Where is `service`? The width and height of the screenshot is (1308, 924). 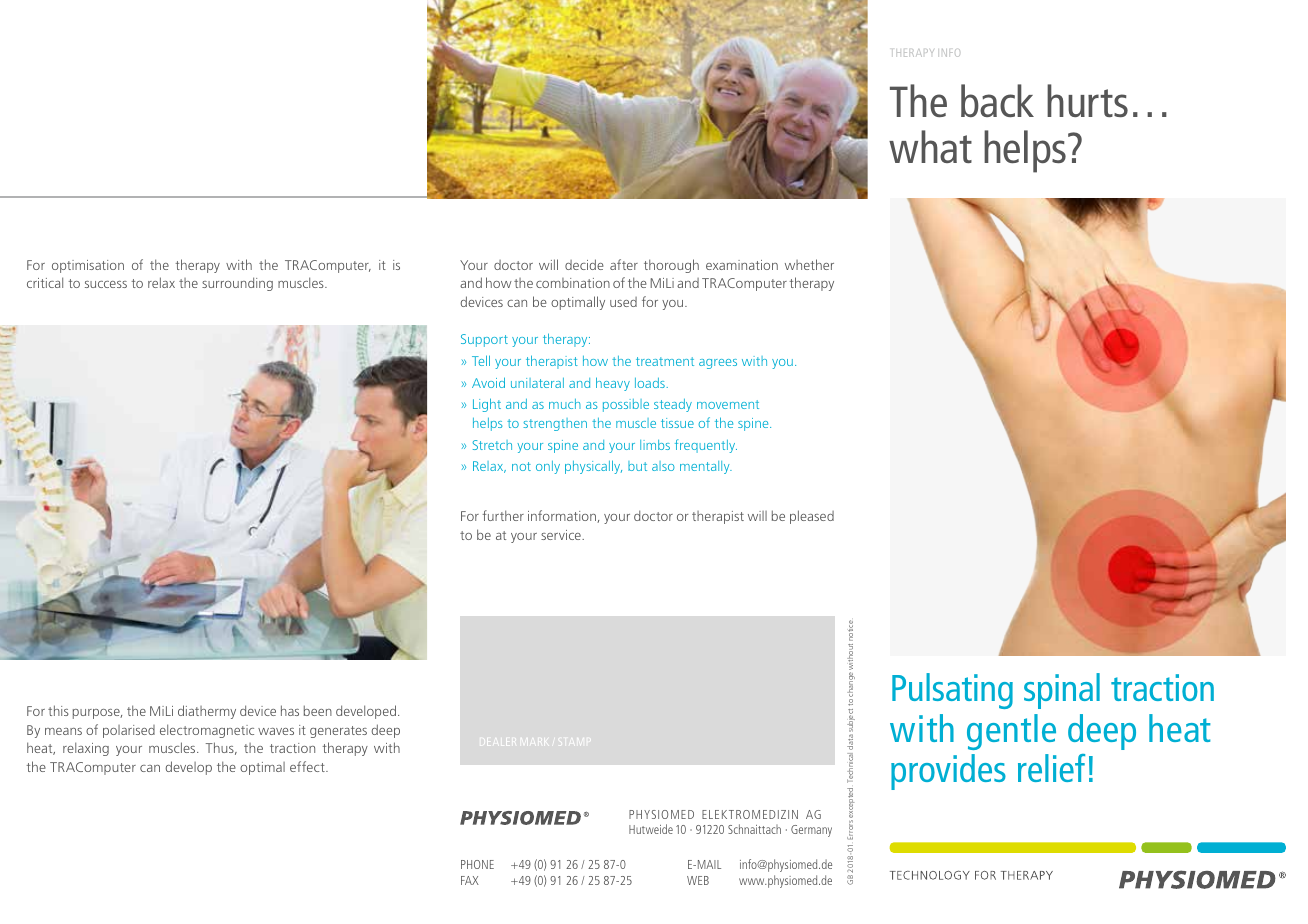
service is located at coordinates (562, 535).
